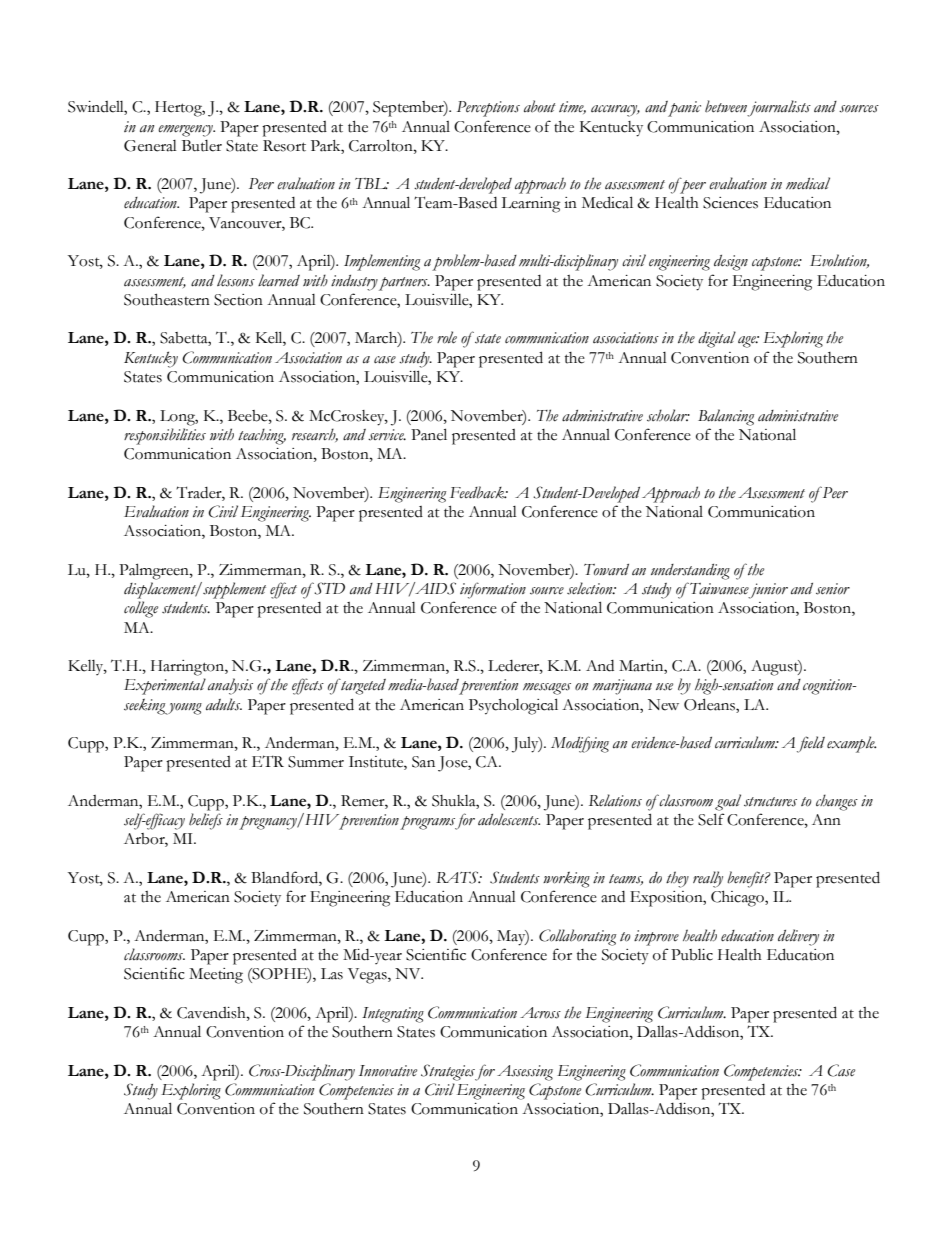  I want to click on Perceptions, so click(488, 109).
